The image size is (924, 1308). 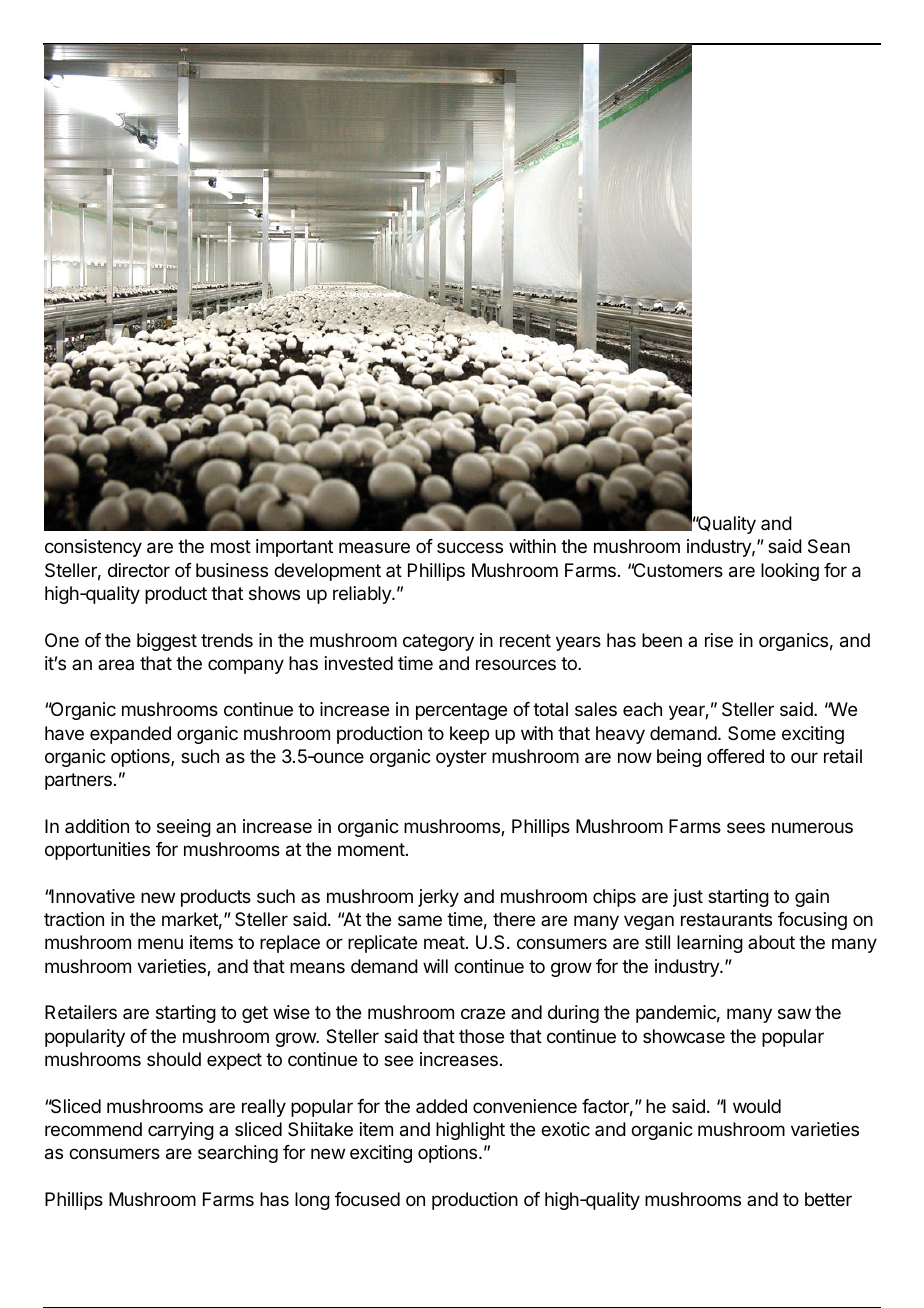 I want to click on opportunities, so click(x=97, y=851).
